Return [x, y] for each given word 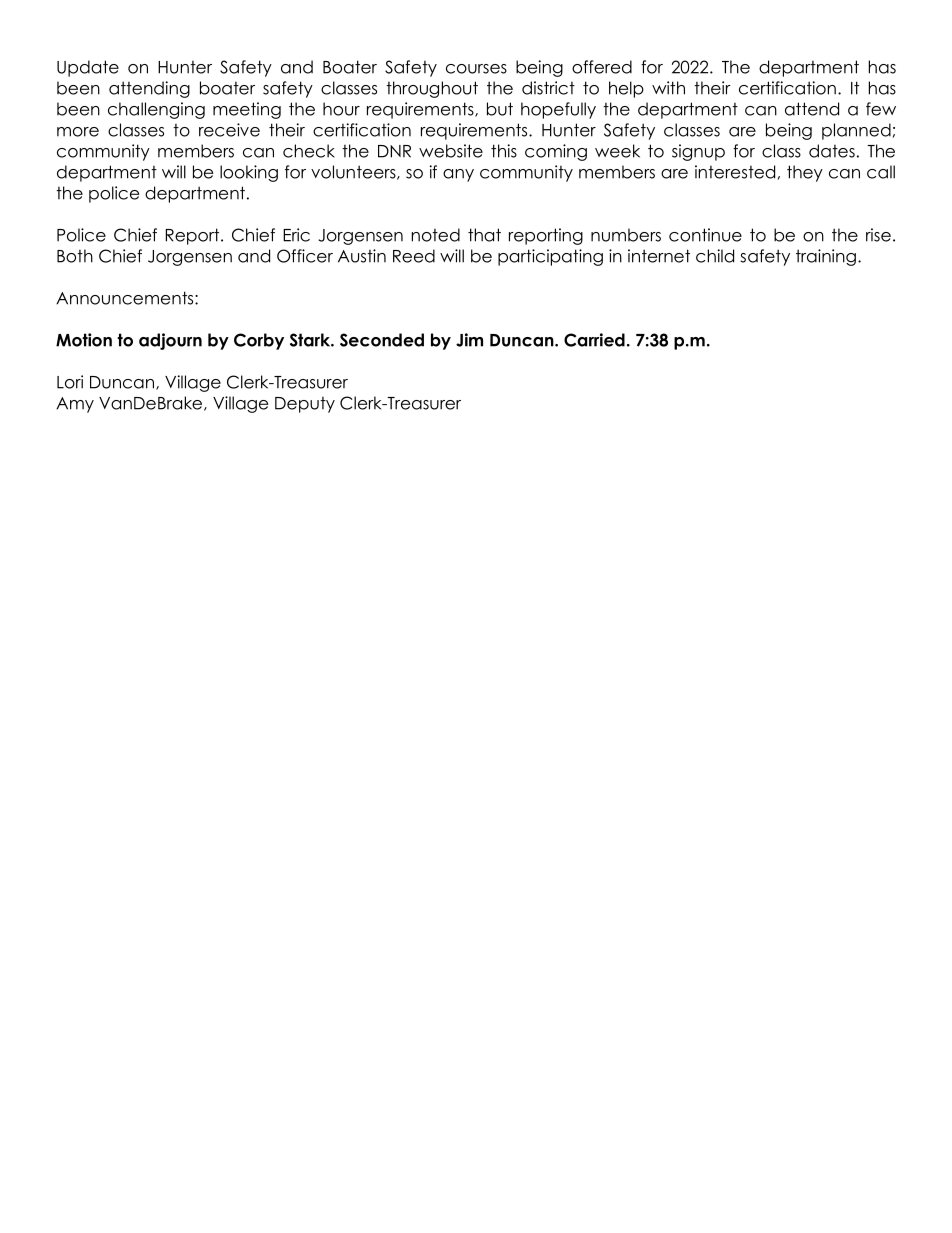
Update [88, 68]
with [668, 88]
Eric [296, 235]
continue [705, 235]
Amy [75, 405]
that [484, 235]
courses [476, 69]
